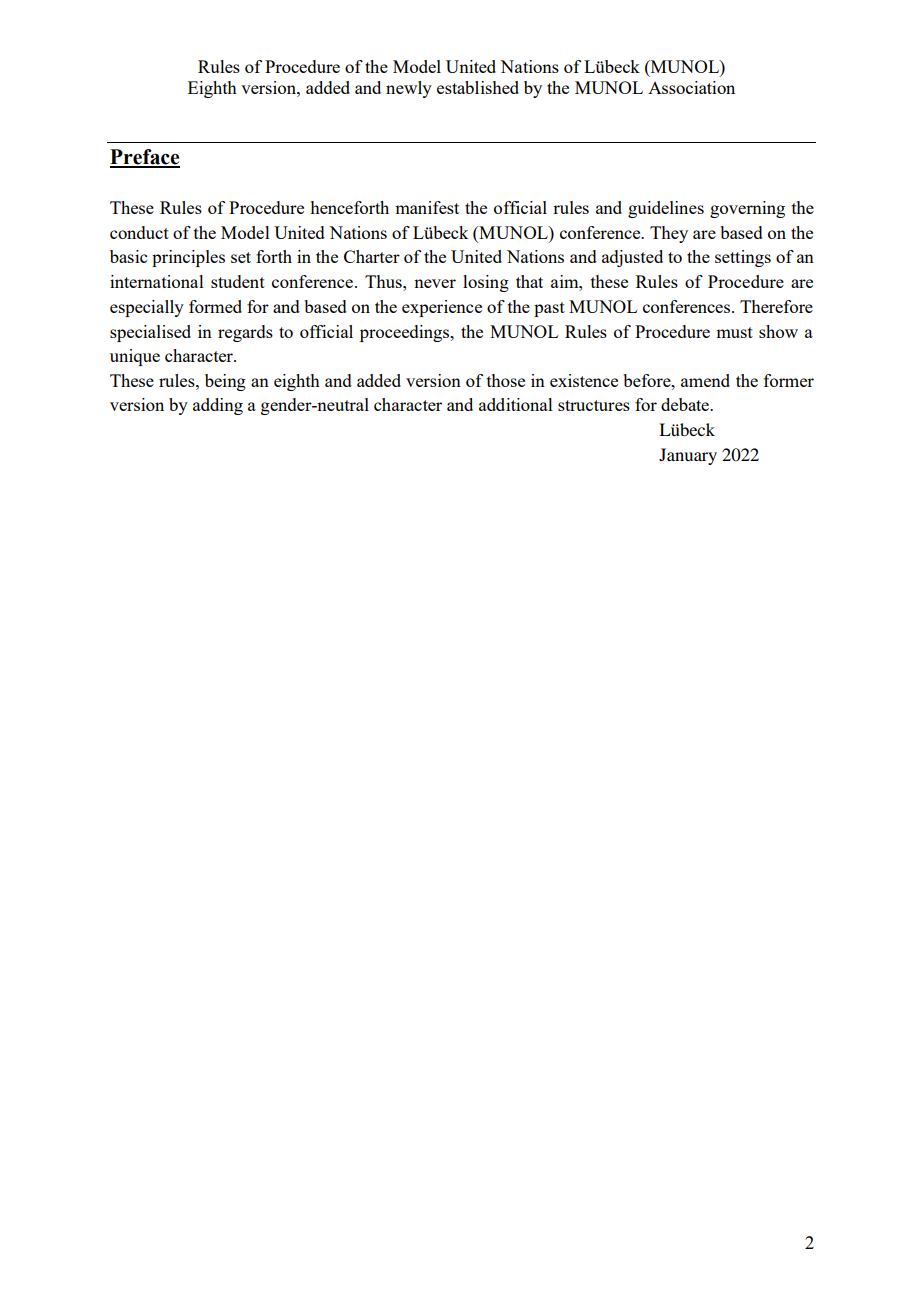 The width and height of the screenshot is (924, 1308). What do you see at coordinates (691, 87) in the screenshot?
I see `Association` at bounding box center [691, 87].
